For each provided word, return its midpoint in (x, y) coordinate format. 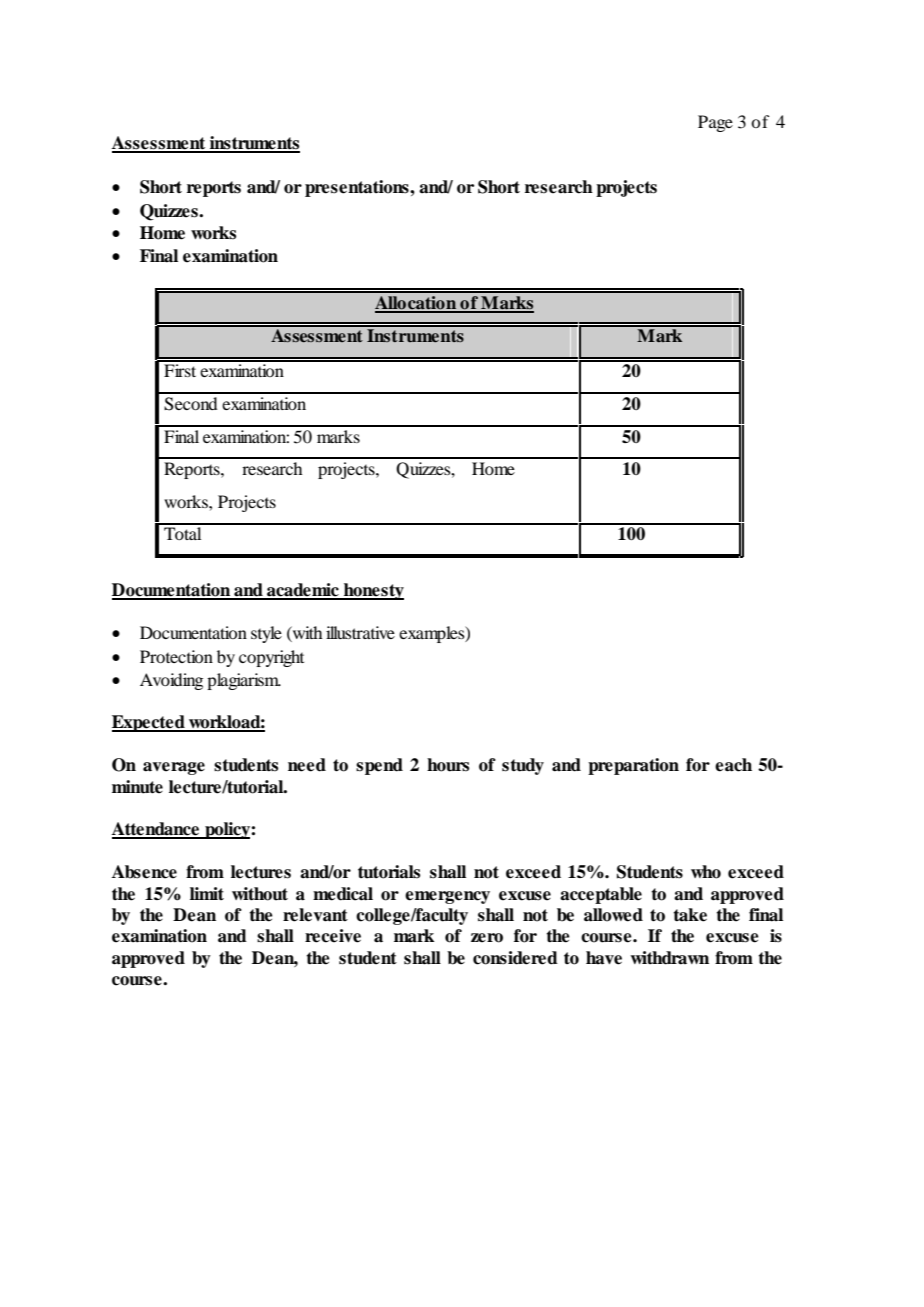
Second (190, 404)
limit (207, 893)
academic (303, 591)
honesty (373, 591)
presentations (358, 188)
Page (715, 123)
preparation (633, 766)
